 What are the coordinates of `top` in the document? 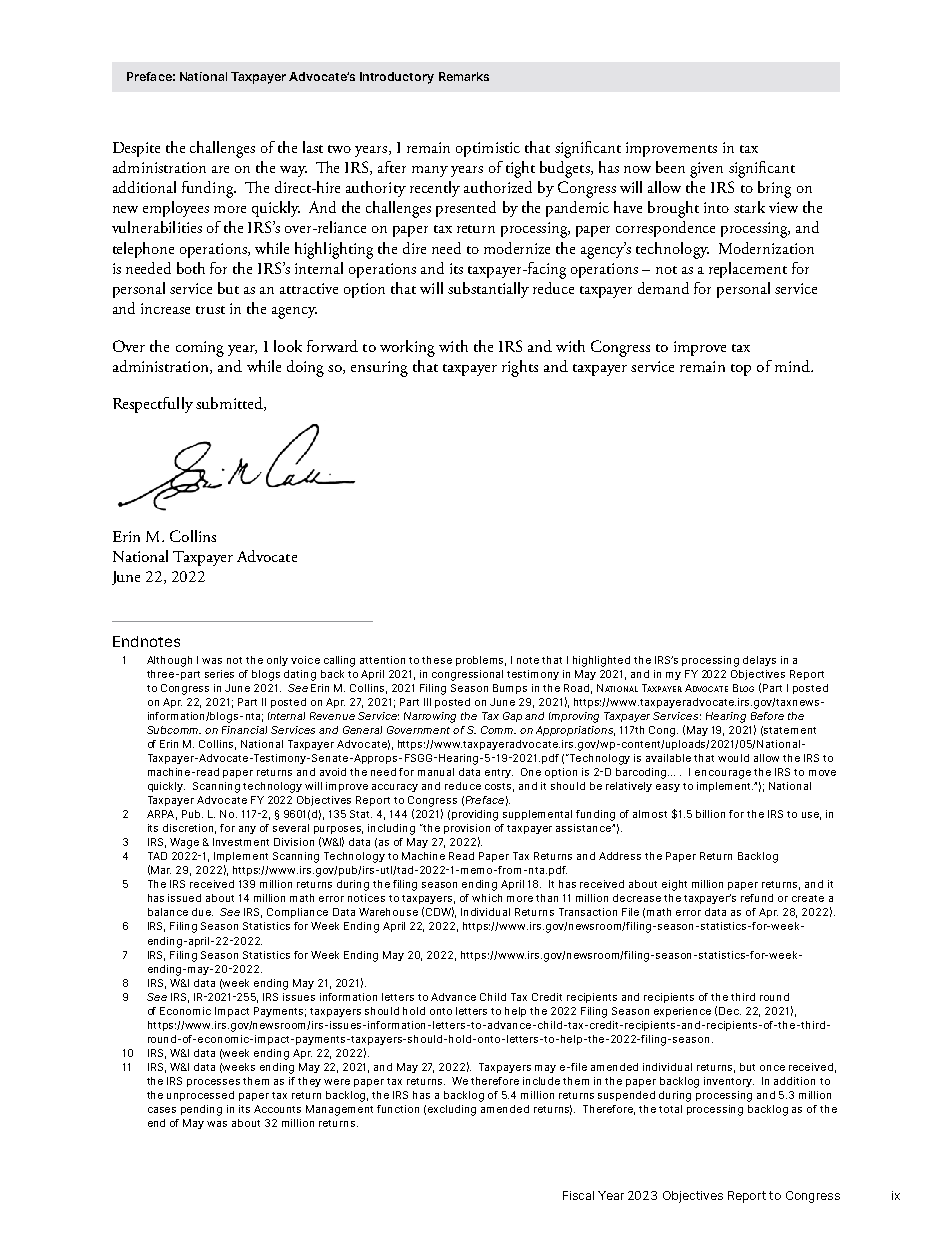 It's located at (741, 370).
